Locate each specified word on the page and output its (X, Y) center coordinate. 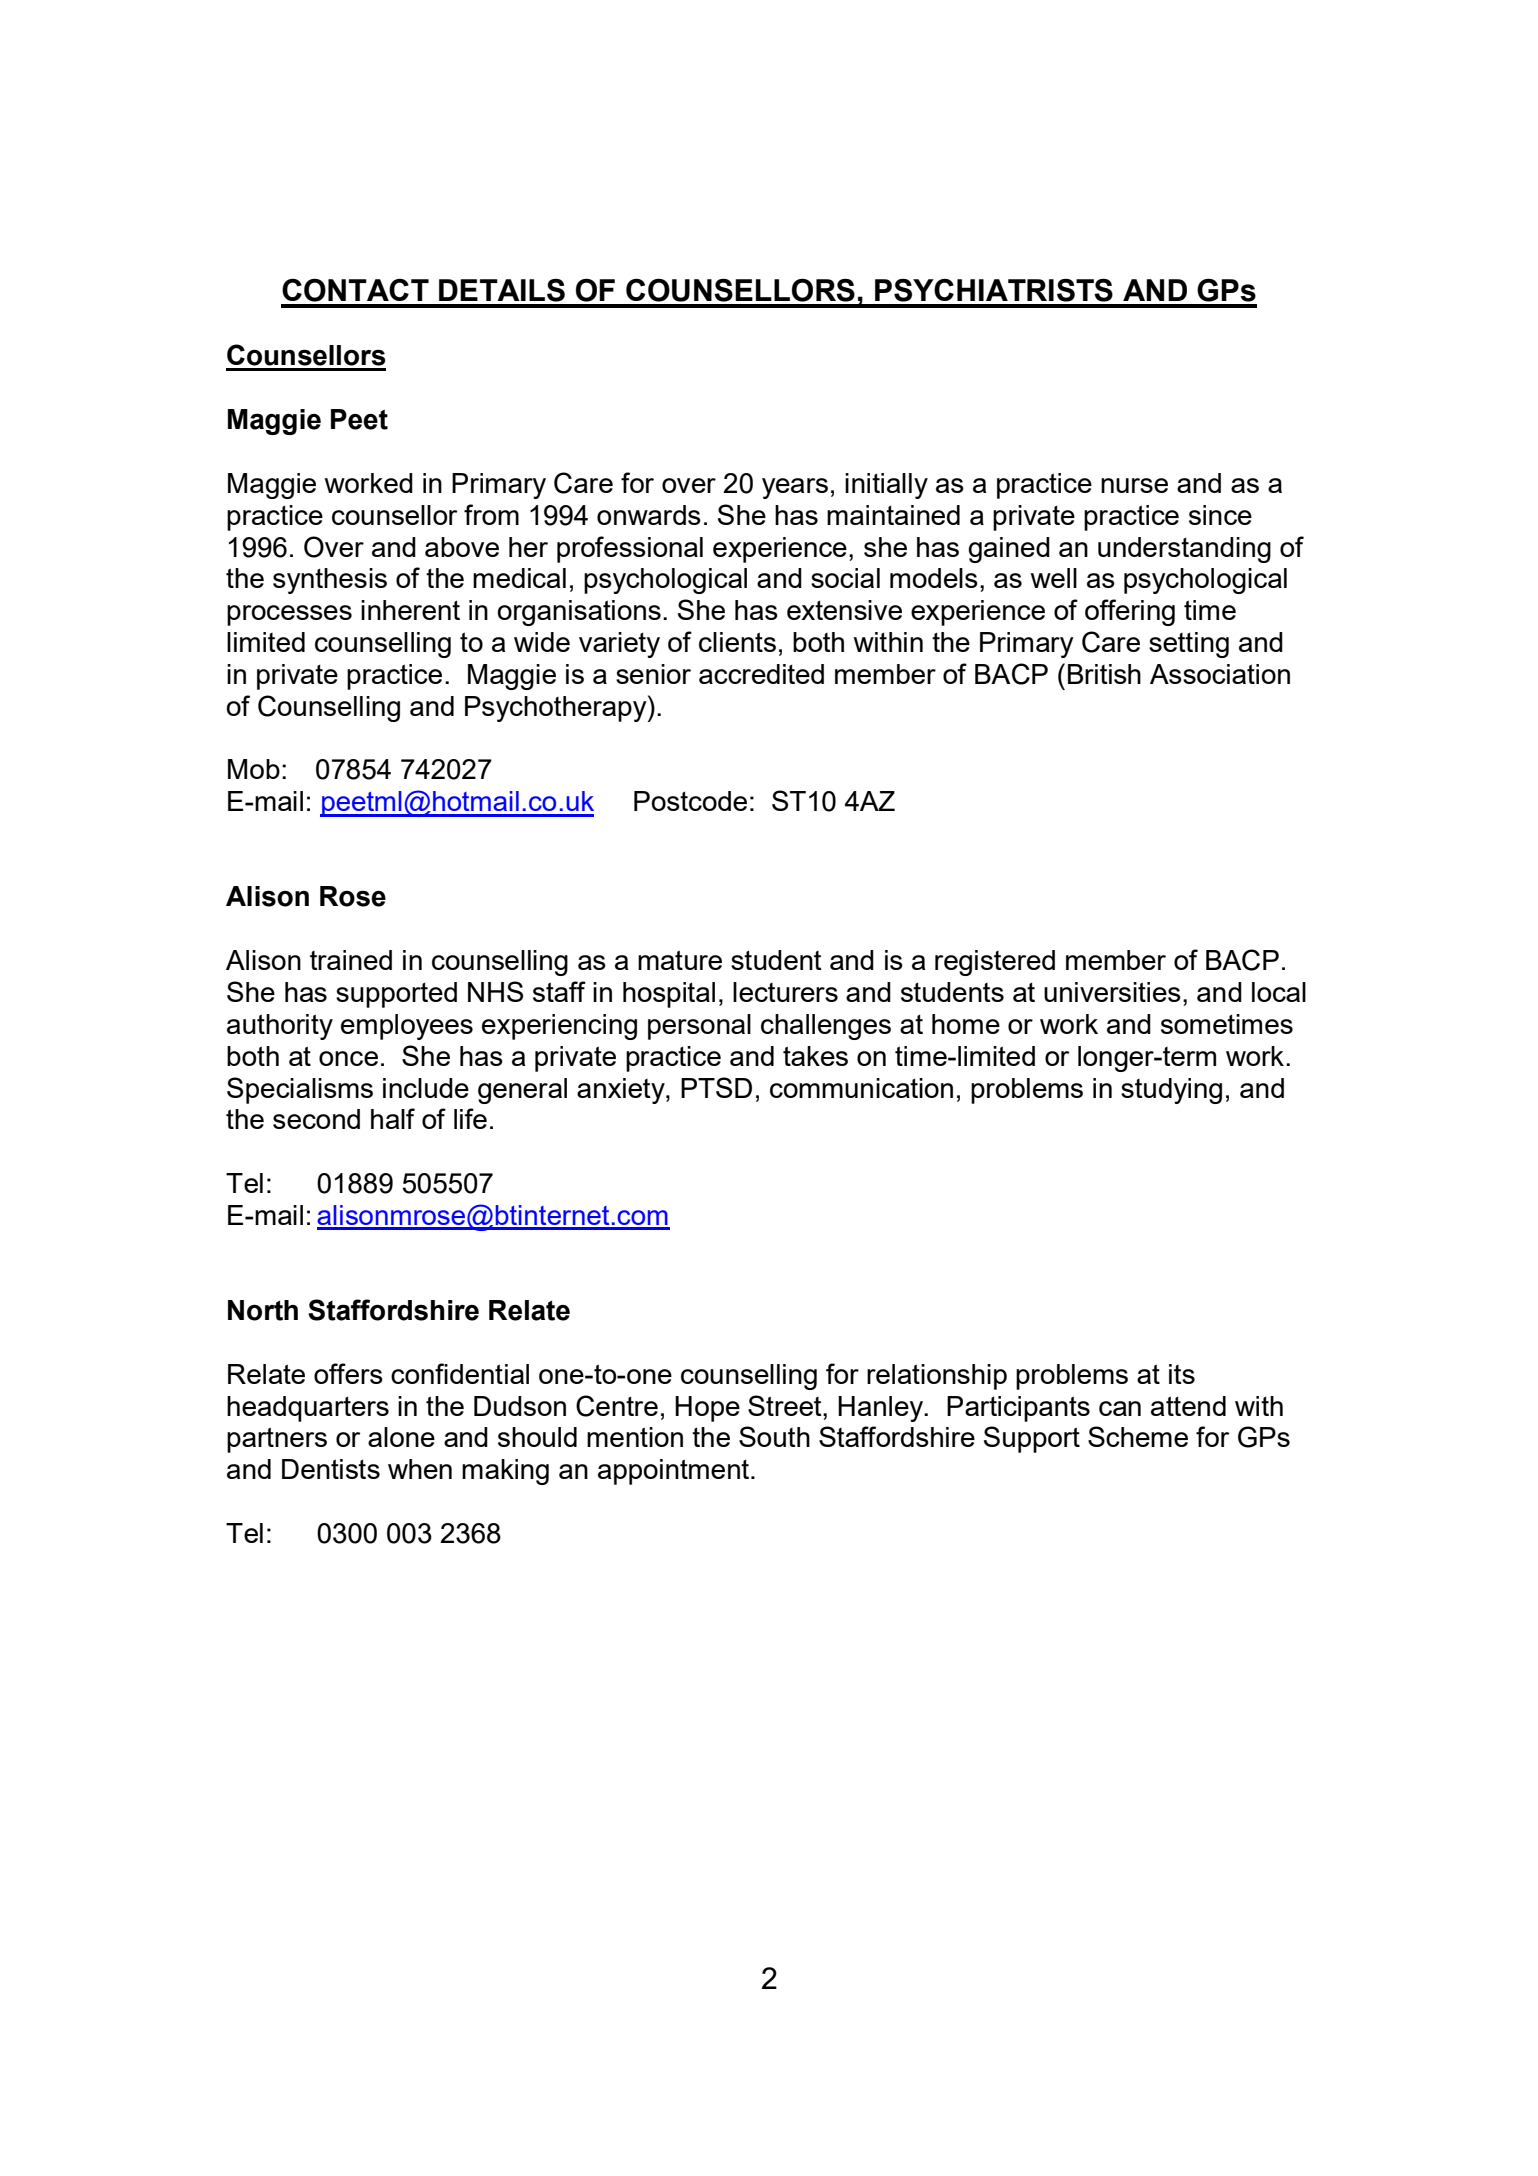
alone (401, 1437)
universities (1112, 992)
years (795, 488)
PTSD (716, 1087)
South (774, 1436)
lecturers (785, 992)
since (1220, 515)
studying (1171, 1091)
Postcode (690, 801)
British (1104, 674)
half (393, 1118)
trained (351, 960)
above (462, 547)
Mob (254, 769)
